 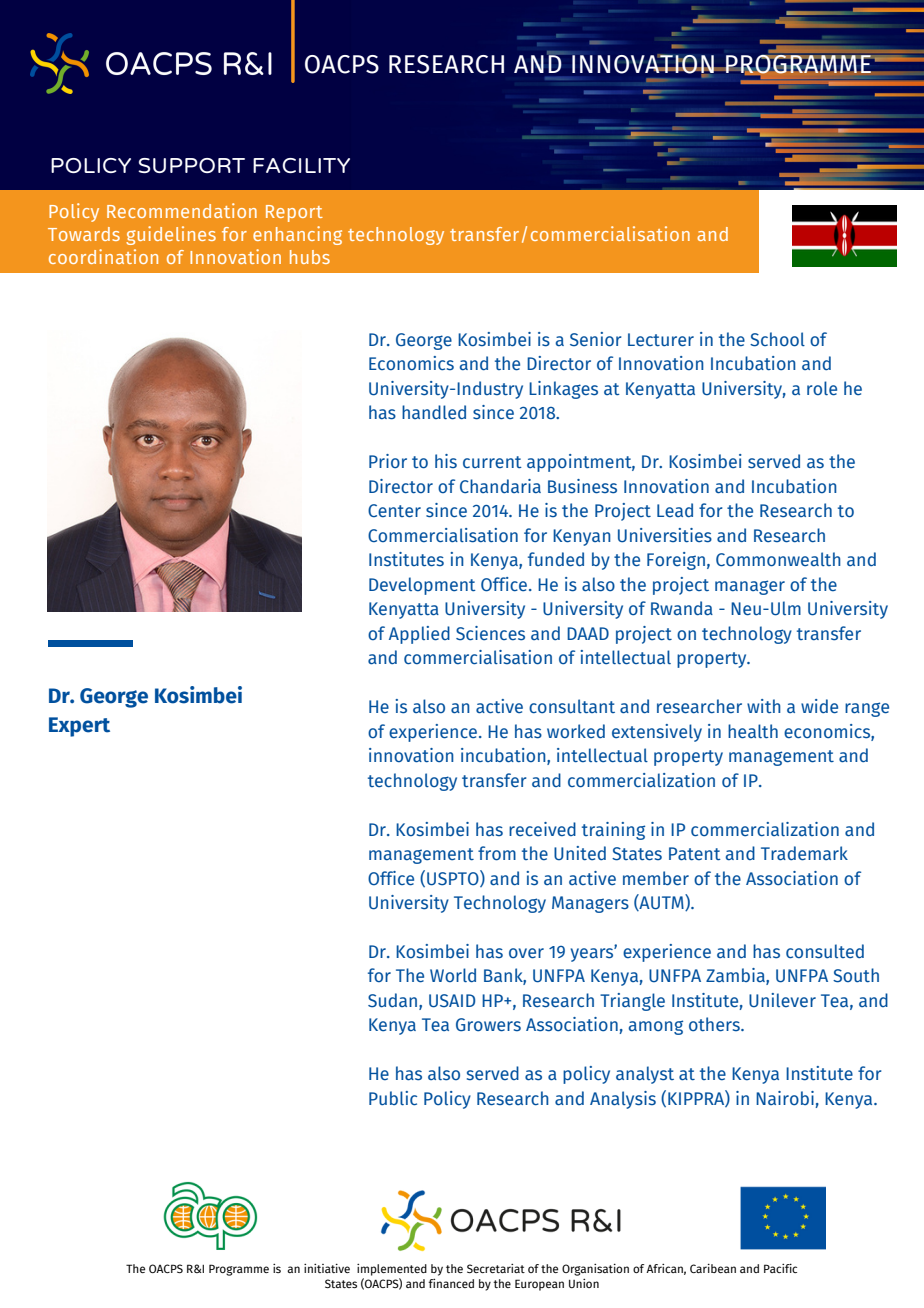 What do you see at coordinates (327, 1268) in the screenshot?
I see `initiative` at bounding box center [327, 1268].
